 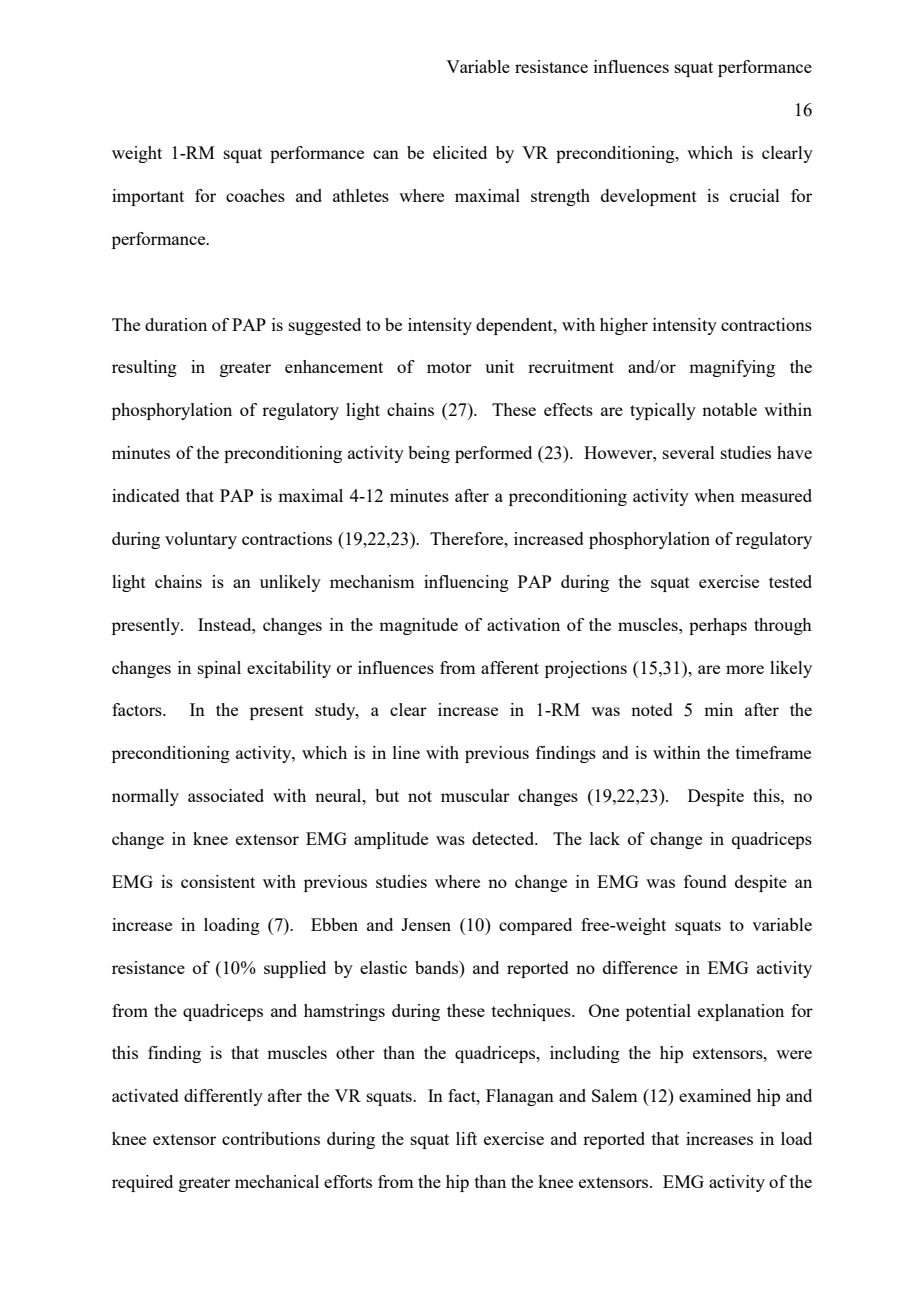 I want to click on more, so click(x=745, y=669).
